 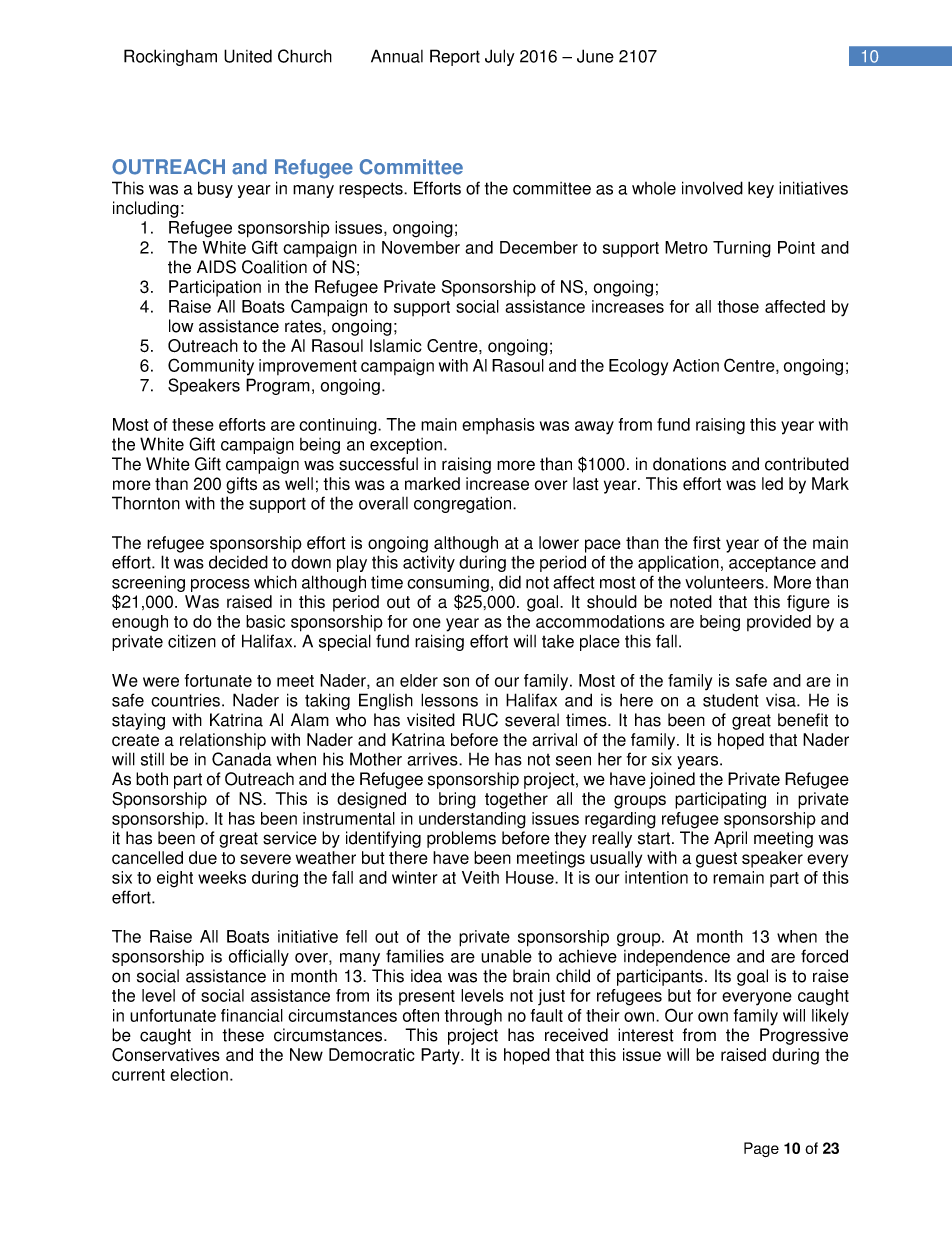 I want to click on those, so click(x=738, y=306).
